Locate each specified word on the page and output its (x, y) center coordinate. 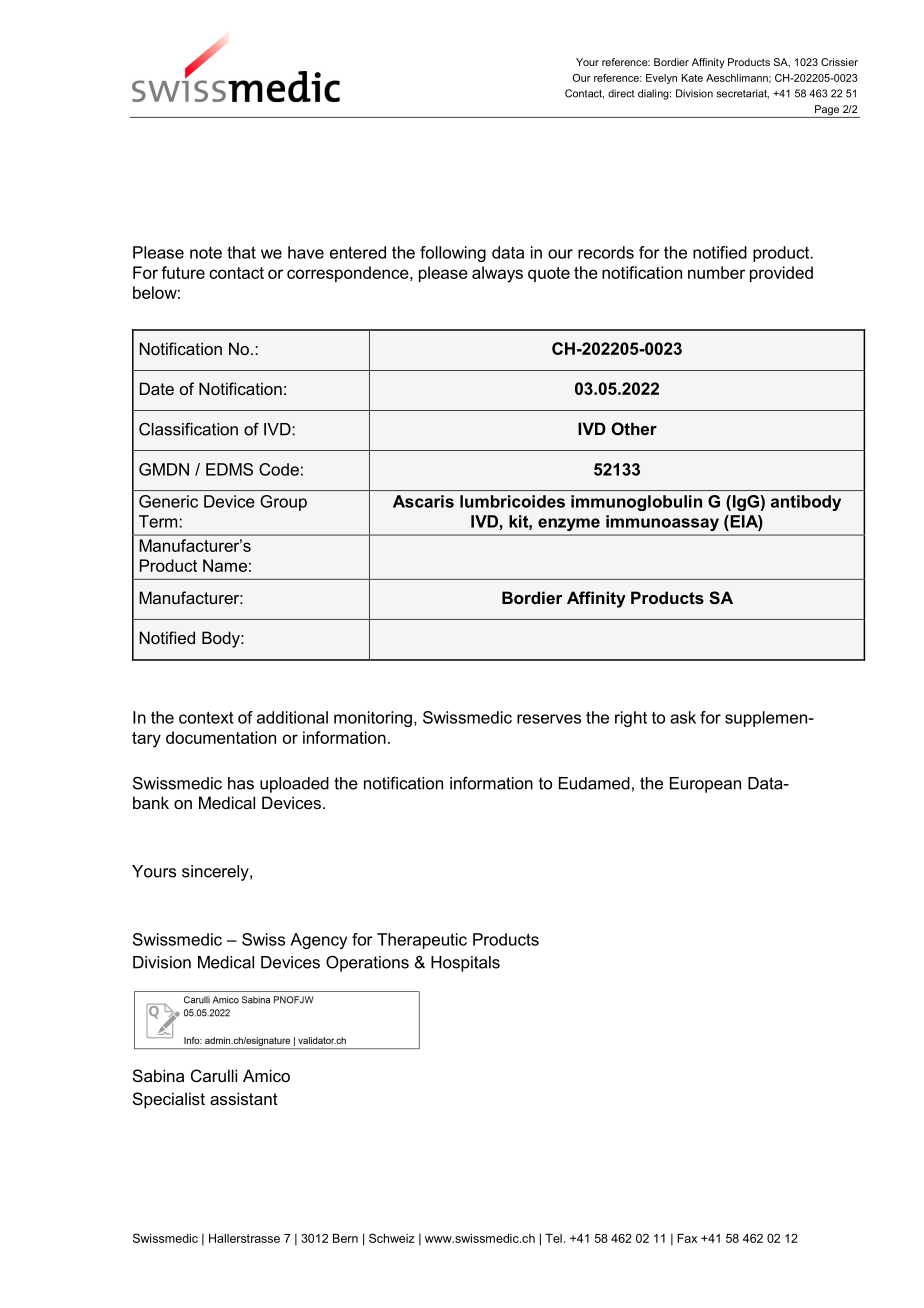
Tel (553, 1238)
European (705, 785)
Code (279, 469)
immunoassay (662, 523)
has (241, 783)
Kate (692, 78)
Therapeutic (422, 941)
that (241, 252)
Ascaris (423, 501)
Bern (345, 1238)
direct (621, 93)
